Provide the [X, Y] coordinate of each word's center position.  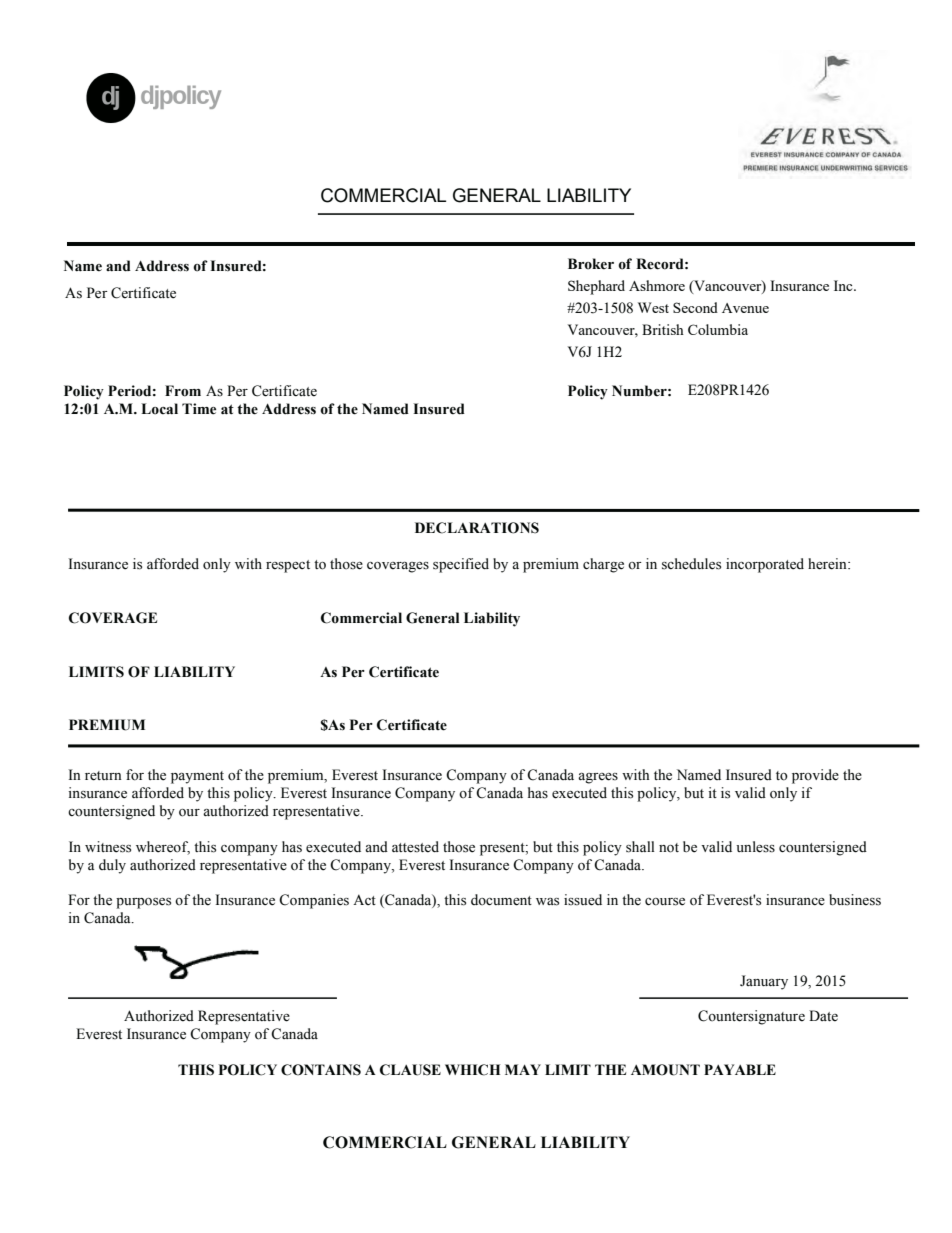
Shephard [596, 287]
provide [815, 776]
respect [288, 566]
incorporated [765, 565]
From [183, 391]
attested [415, 847]
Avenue [745, 308]
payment [197, 777]
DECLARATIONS [477, 528]
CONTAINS [321, 1070]
